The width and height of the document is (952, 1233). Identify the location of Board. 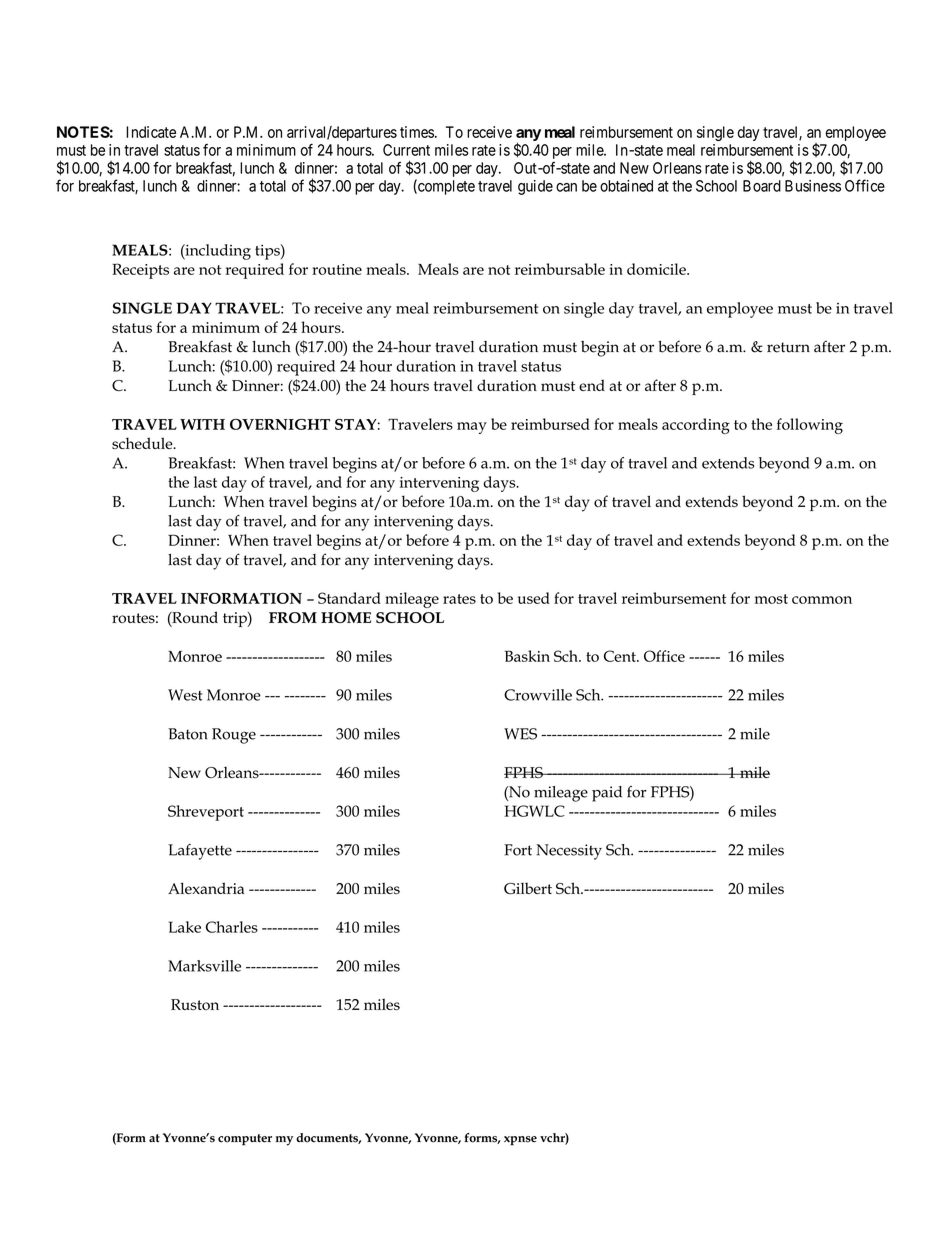
(762, 186).
